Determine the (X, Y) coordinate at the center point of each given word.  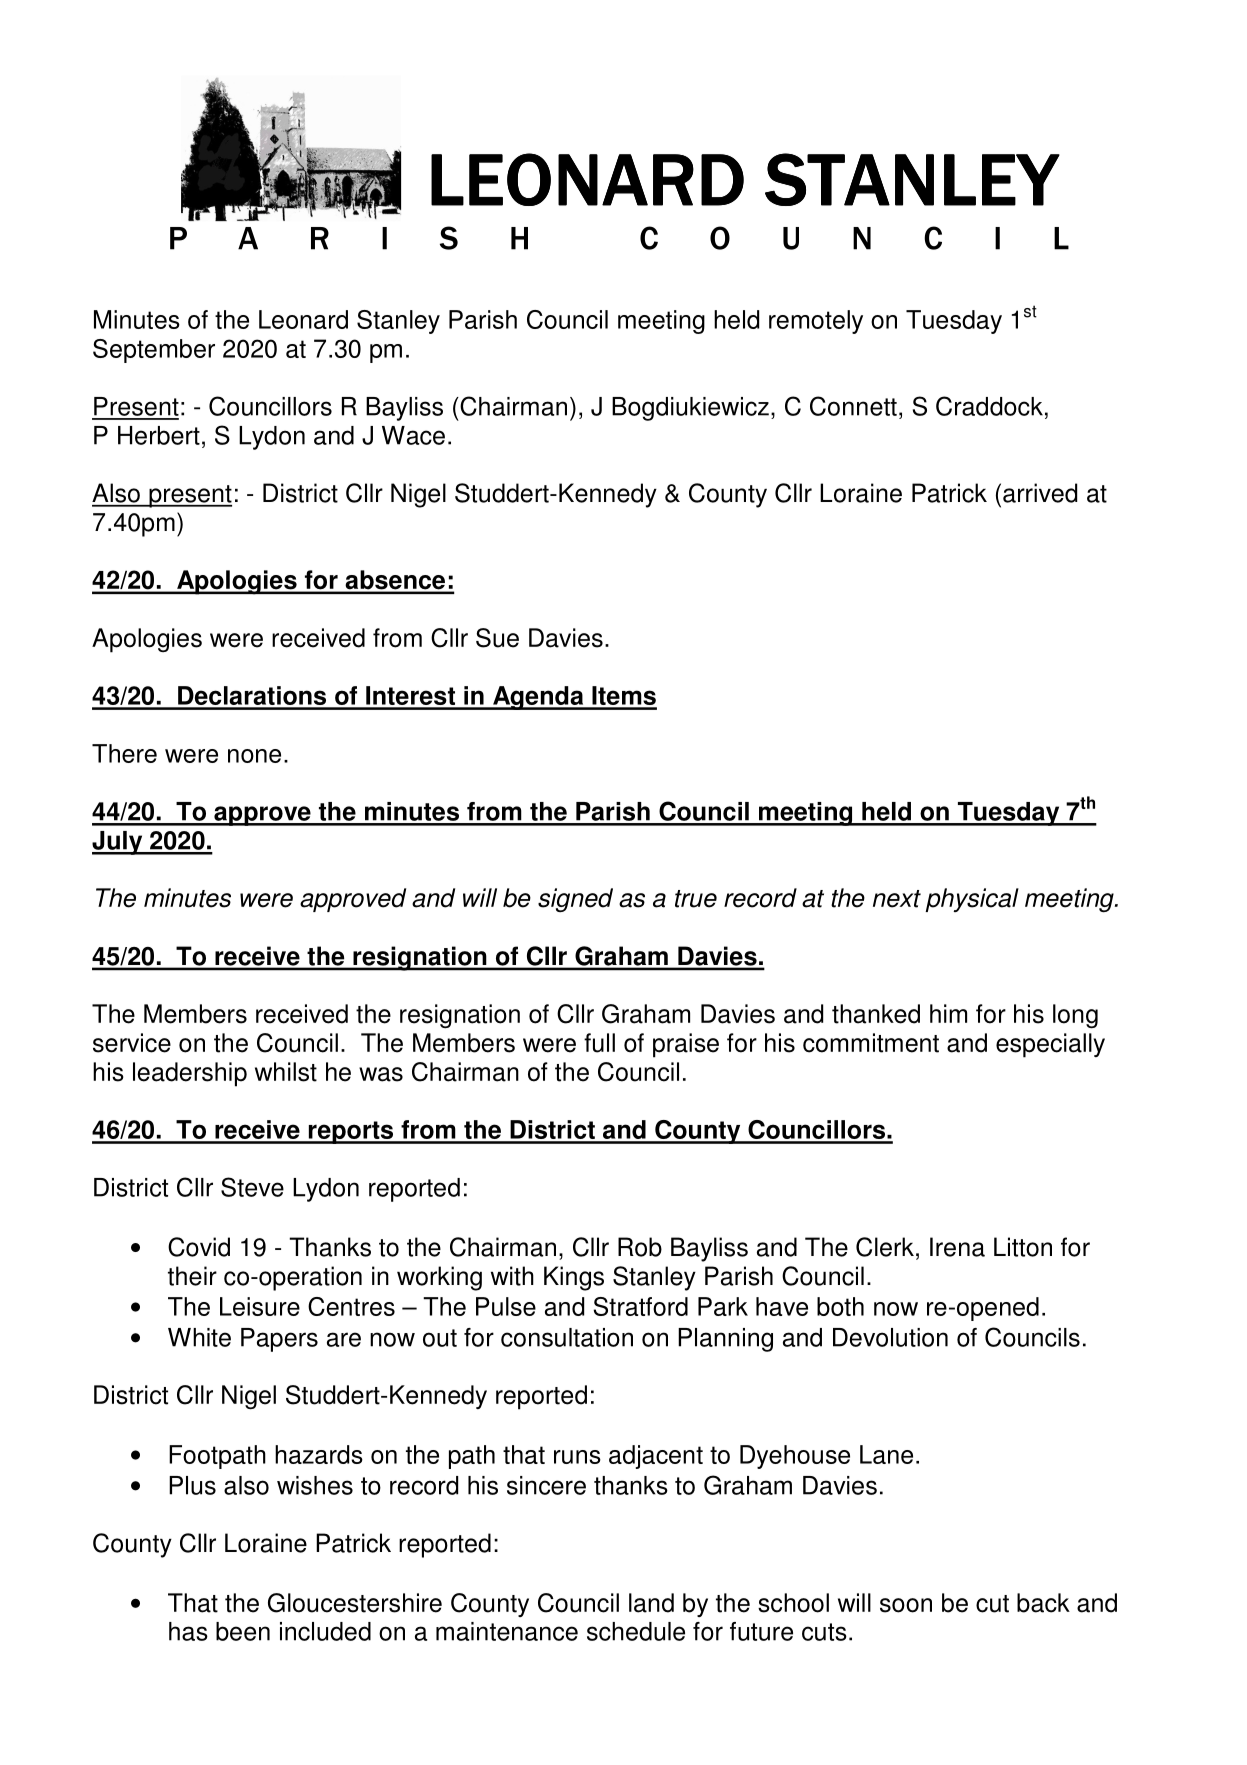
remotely (816, 322)
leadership (190, 1074)
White (199, 1337)
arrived (1040, 493)
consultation (567, 1337)
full (599, 1043)
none (254, 756)
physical (972, 900)
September (154, 351)
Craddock (989, 406)
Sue (497, 638)
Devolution (890, 1337)
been (243, 1631)
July (118, 843)
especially (1050, 1045)
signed (575, 900)
